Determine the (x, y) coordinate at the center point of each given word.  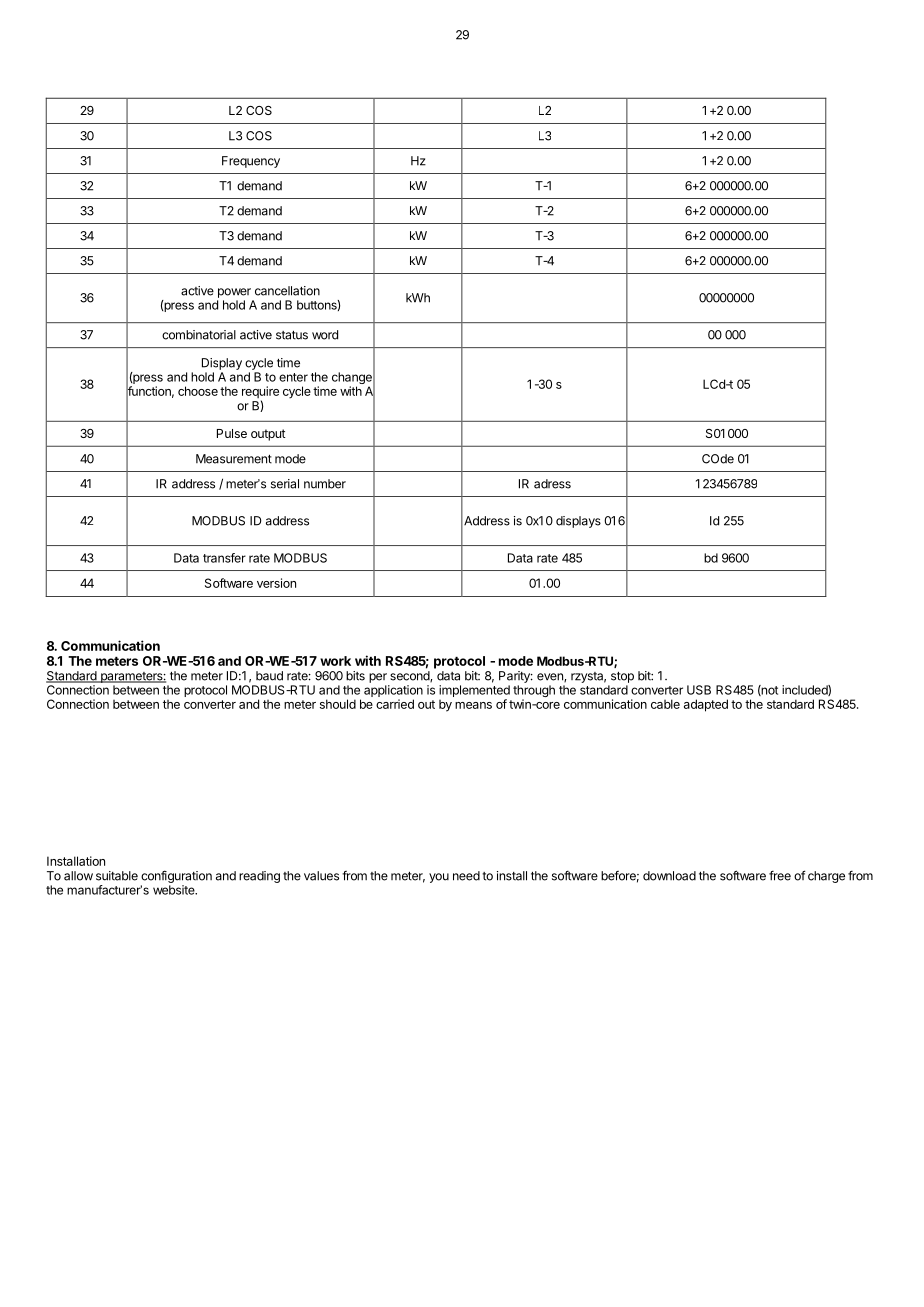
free (780, 876)
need (466, 876)
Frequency (251, 162)
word (325, 335)
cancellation (287, 291)
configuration (176, 876)
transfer (224, 558)
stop (622, 677)
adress (552, 484)
